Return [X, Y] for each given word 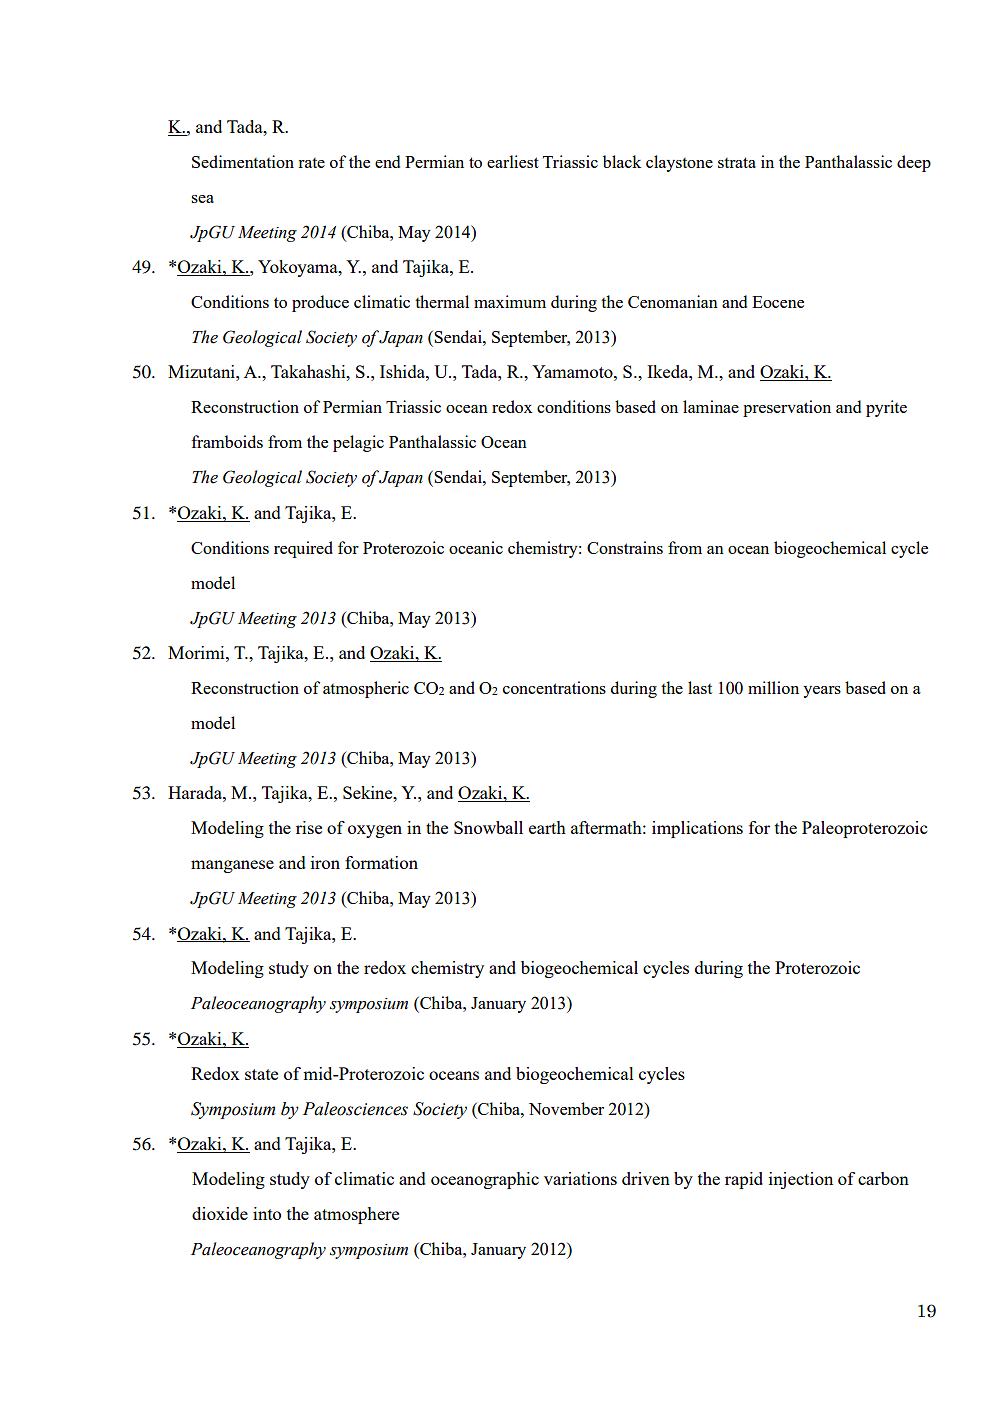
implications [697, 829]
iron [325, 862]
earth [547, 827]
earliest [513, 161]
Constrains [625, 547]
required [303, 549]
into [267, 1213]
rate [311, 163]
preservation [787, 408]
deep [914, 163]
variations [580, 1178]
